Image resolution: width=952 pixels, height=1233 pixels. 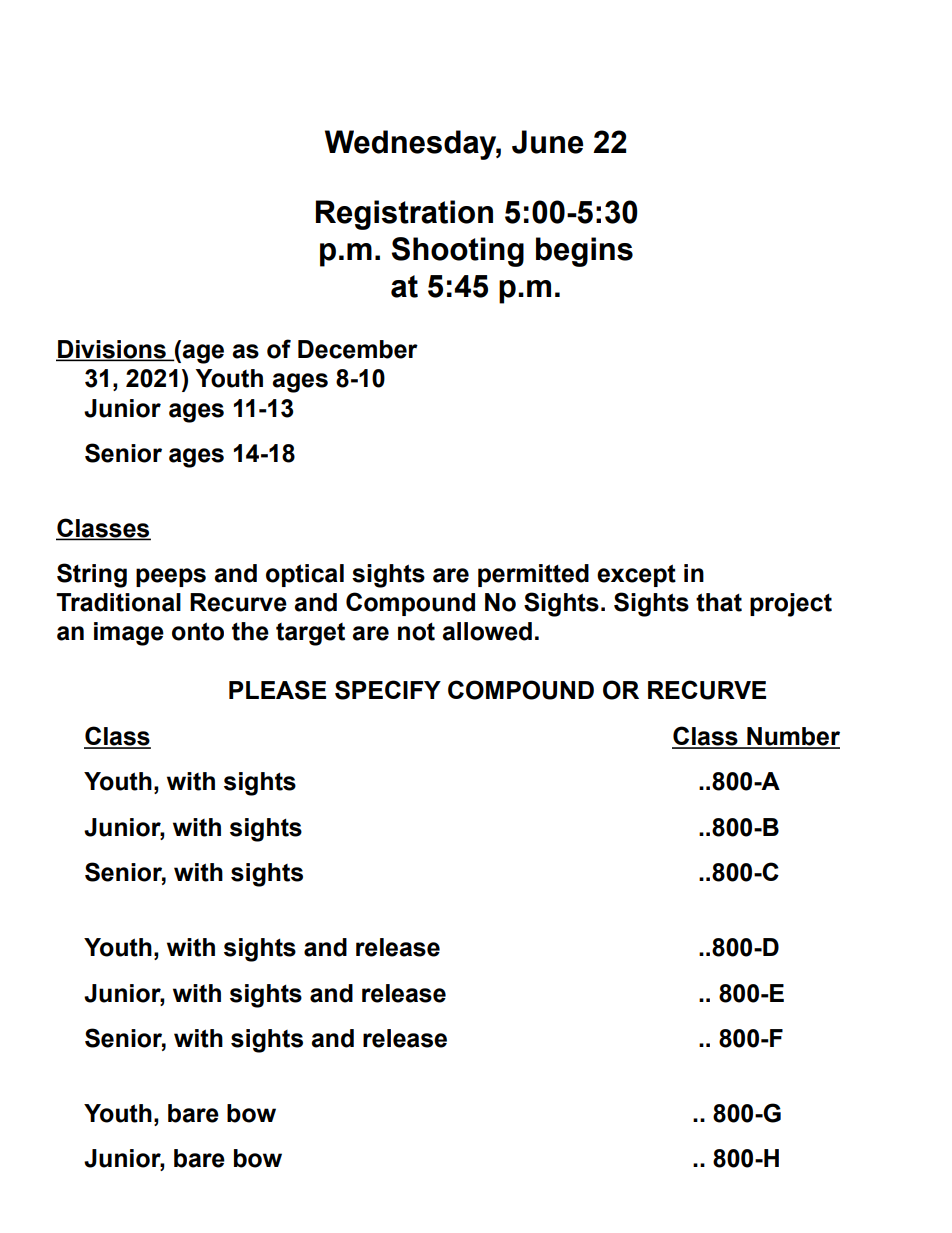 I want to click on begins, so click(x=584, y=252).
